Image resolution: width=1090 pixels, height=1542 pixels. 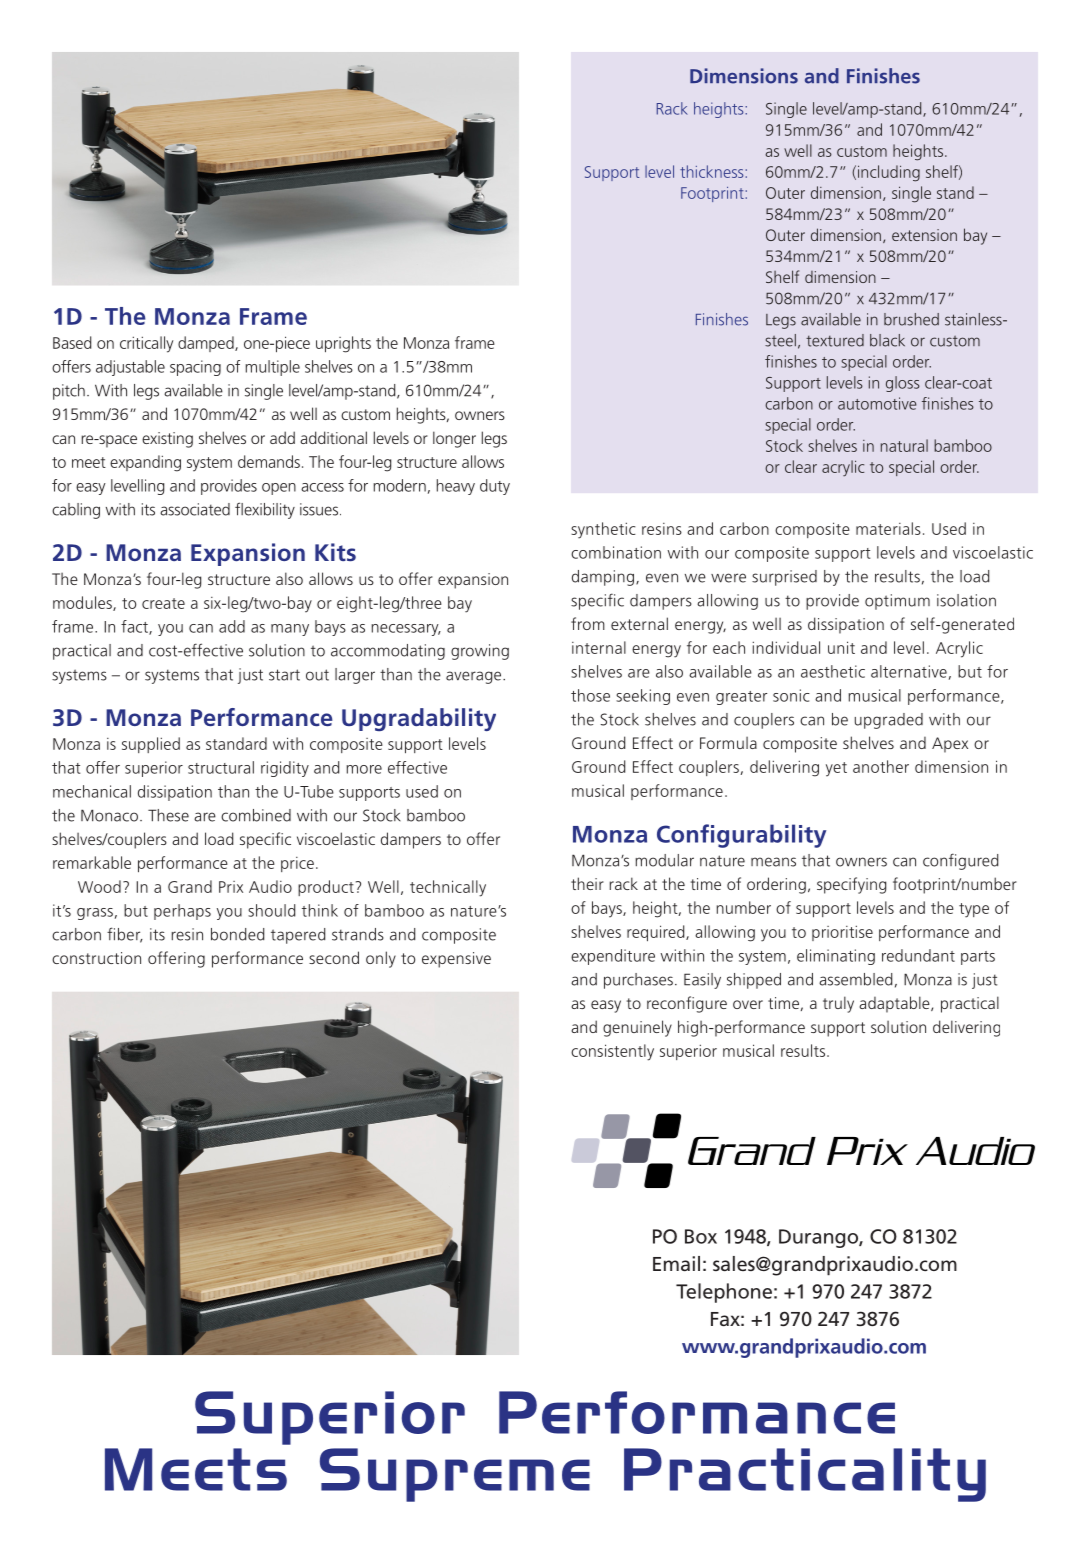 What do you see at coordinates (895, 1004) in the screenshot?
I see `adaptable` at bounding box center [895, 1004].
